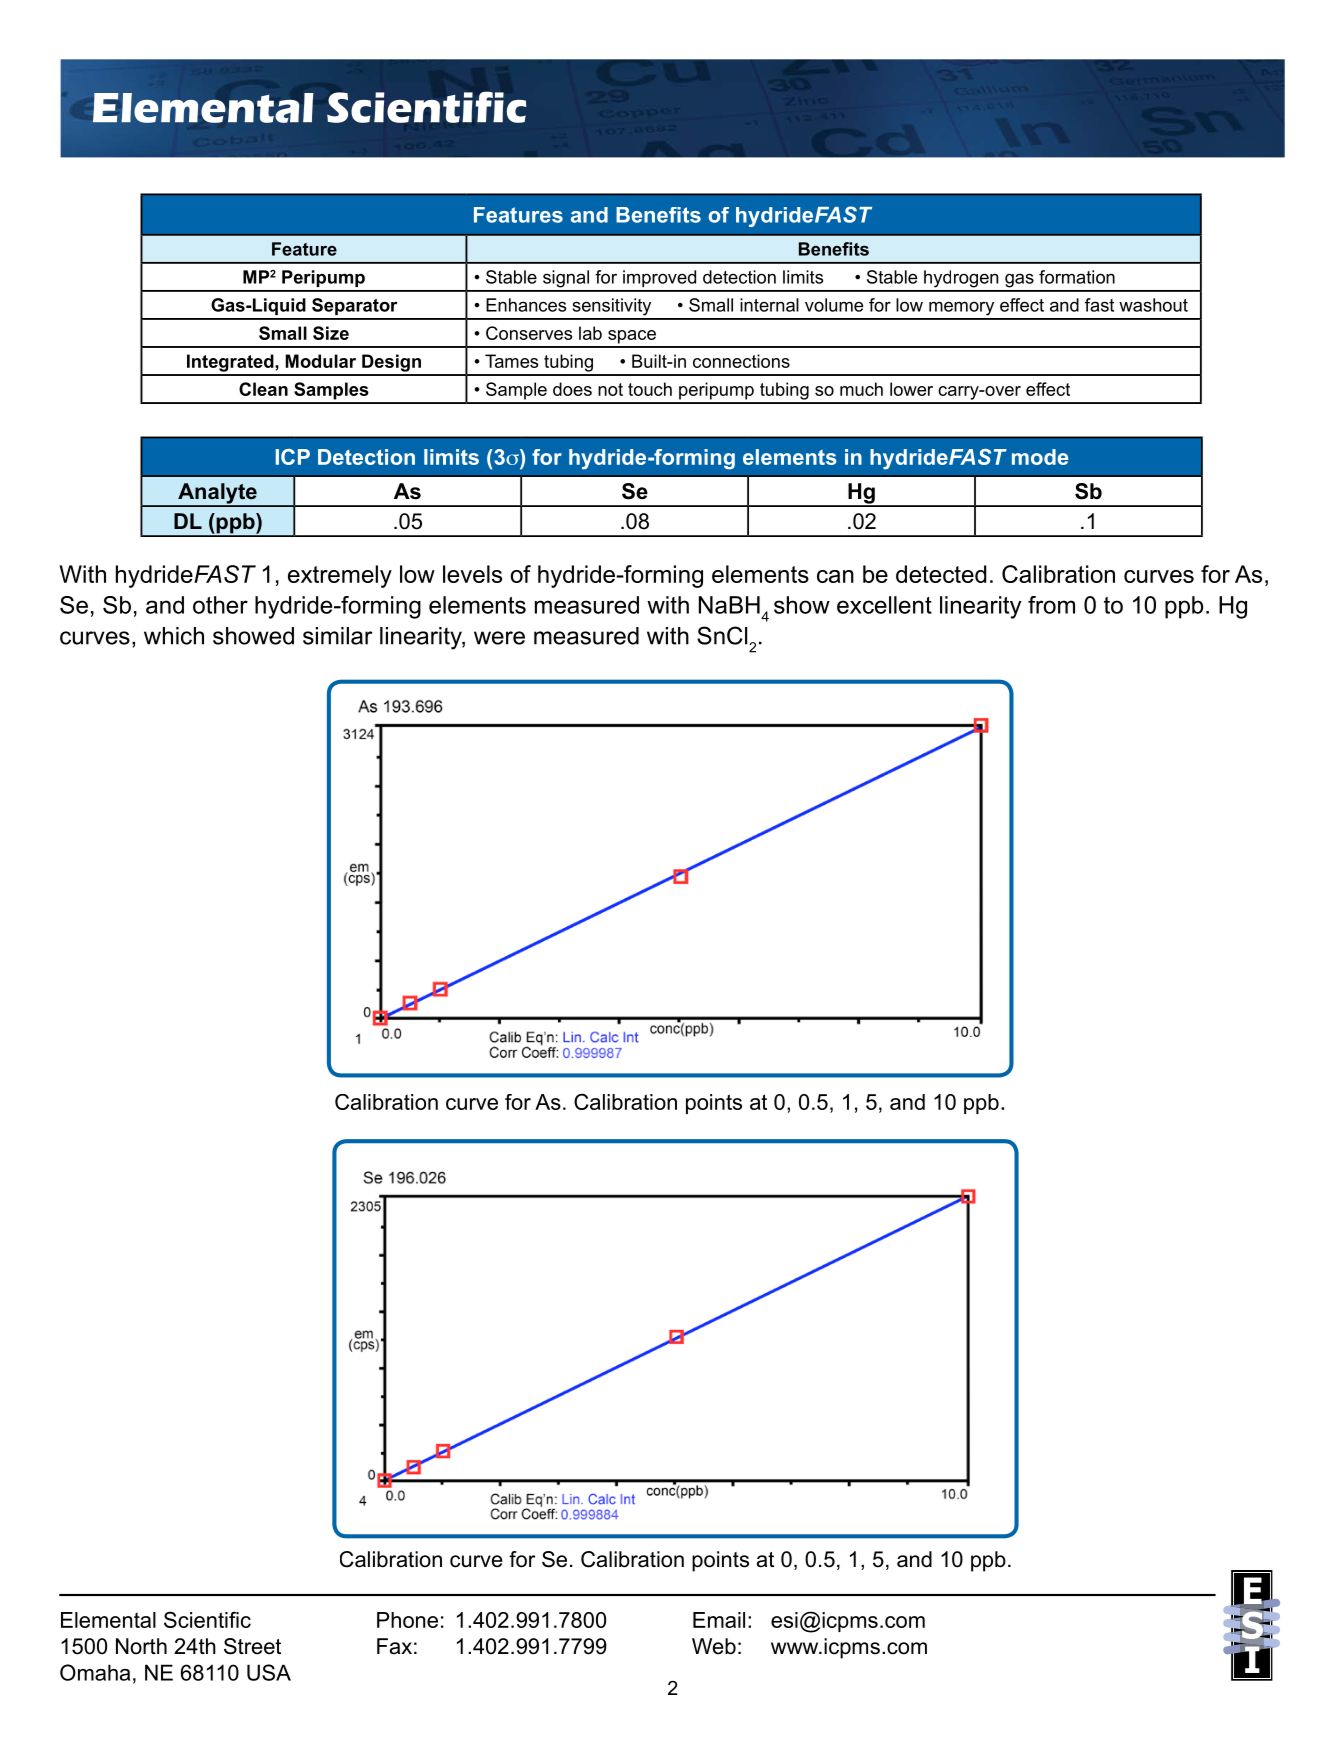 The image size is (1344, 1740). I want to click on from, so click(1051, 605).
